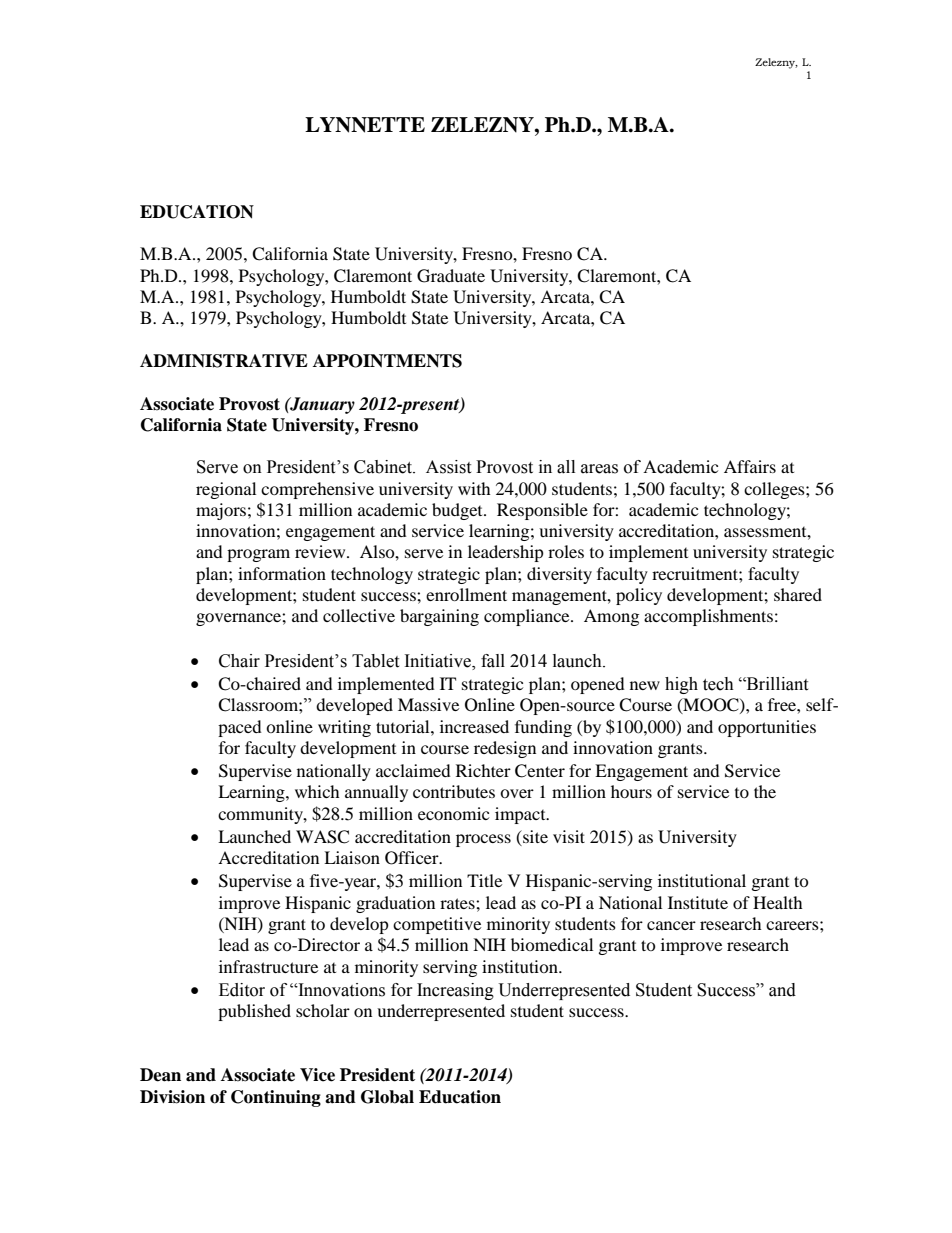  Describe the element at coordinates (451, 276) in the screenshot. I see `Graduate` at that location.
